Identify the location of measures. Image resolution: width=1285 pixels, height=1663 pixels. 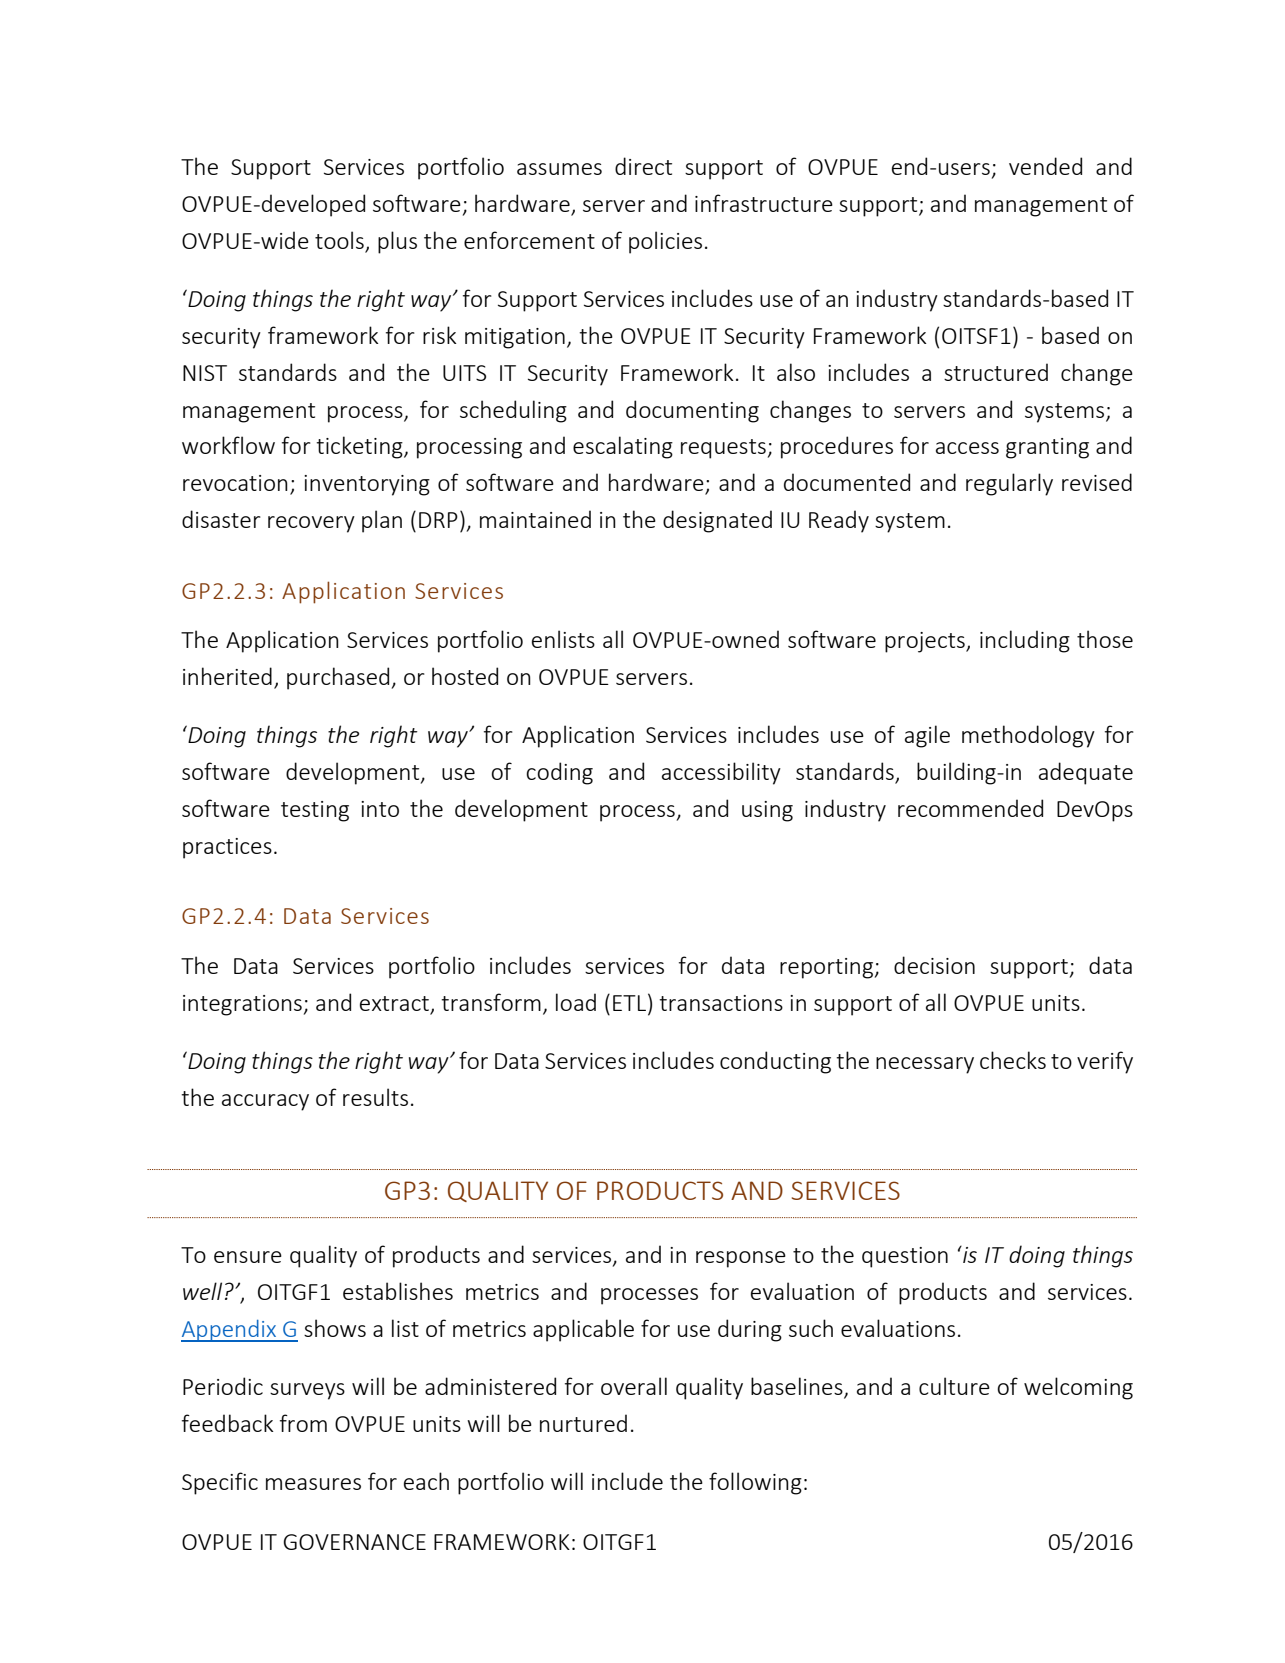
(313, 1484).
